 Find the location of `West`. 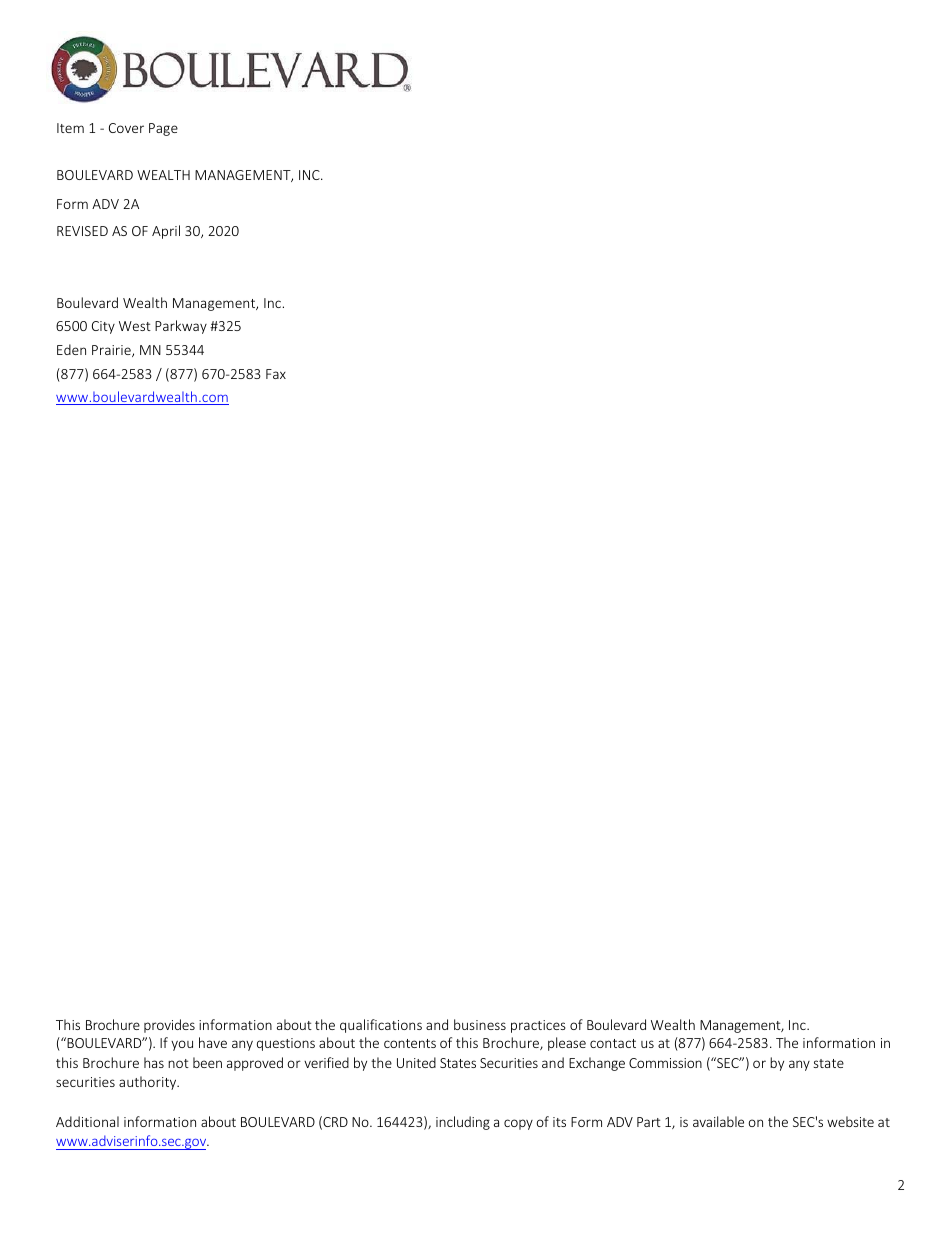

West is located at coordinates (135, 326).
